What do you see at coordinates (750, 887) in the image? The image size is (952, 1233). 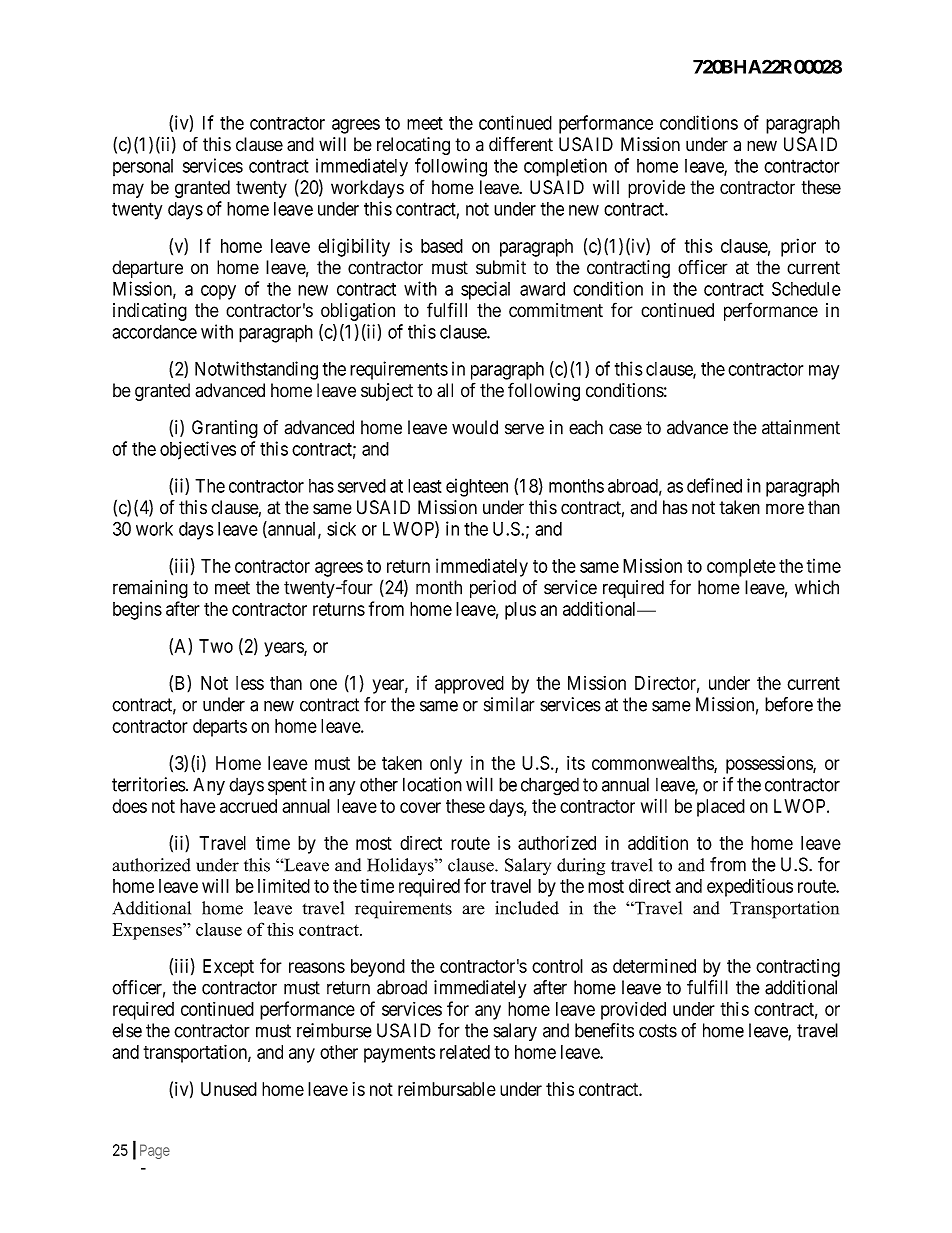 I see `expeditious` at bounding box center [750, 887].
